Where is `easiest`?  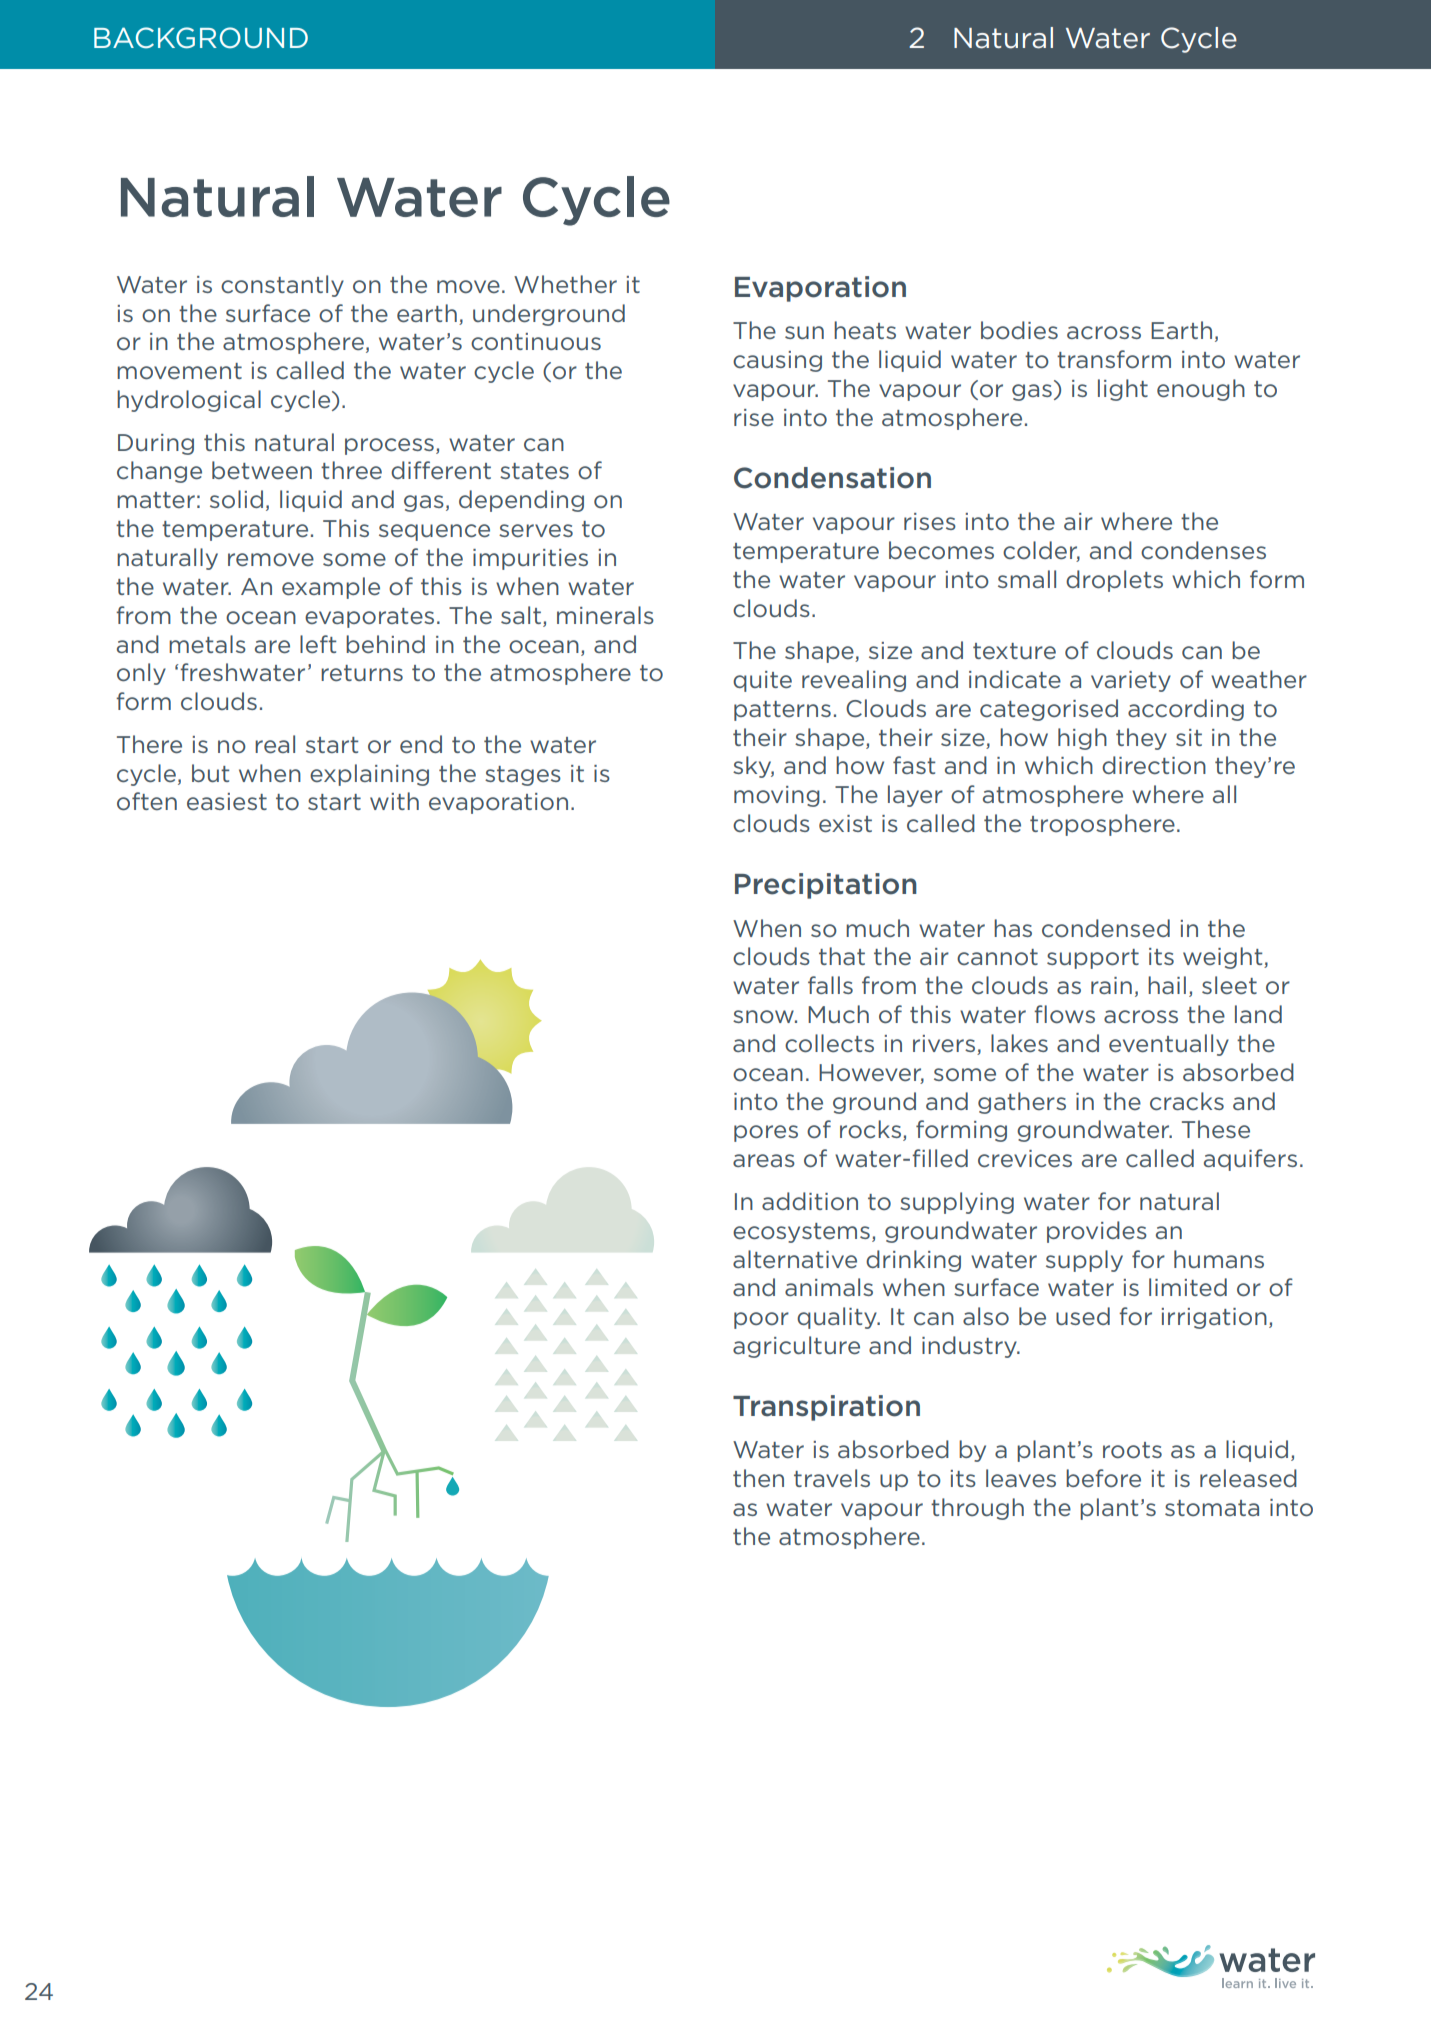
easiest is located at coordinates (227, 802).
